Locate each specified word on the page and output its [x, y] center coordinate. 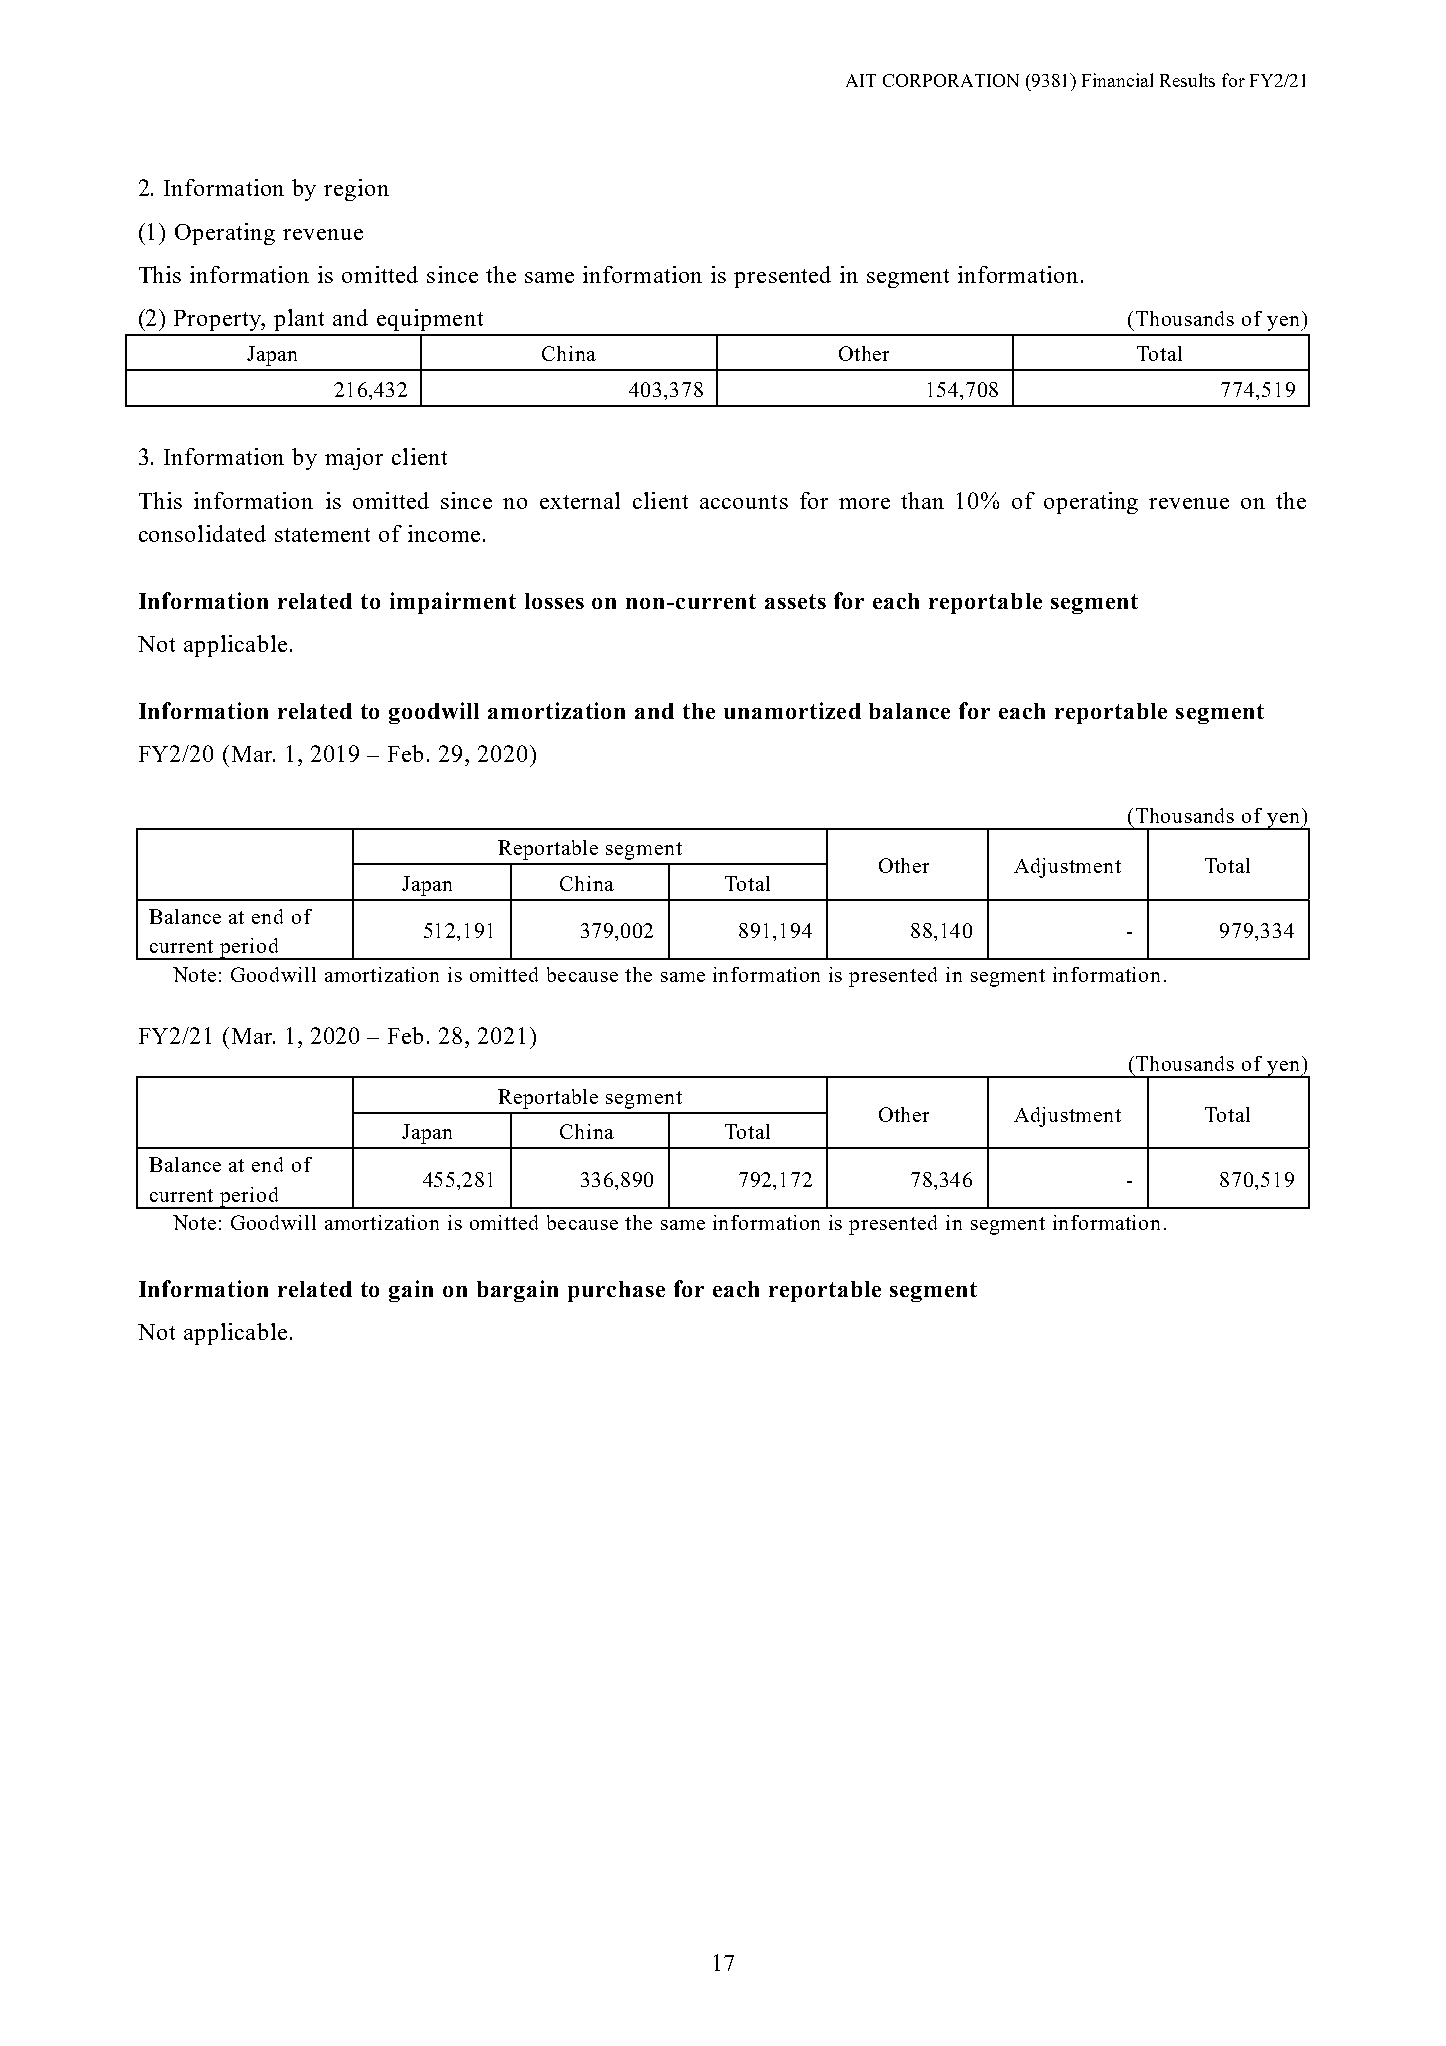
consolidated [202, 533]
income [444, 533]
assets [795, 601]
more [864, 503]
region [356, 190]
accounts [744, 502]
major [354, 459]
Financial [1117, 80]
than [922, 500]
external [580, 500]
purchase [616, 1291]
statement [322, 535]
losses [554, 601]
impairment [453, 603]
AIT [861, 80]
